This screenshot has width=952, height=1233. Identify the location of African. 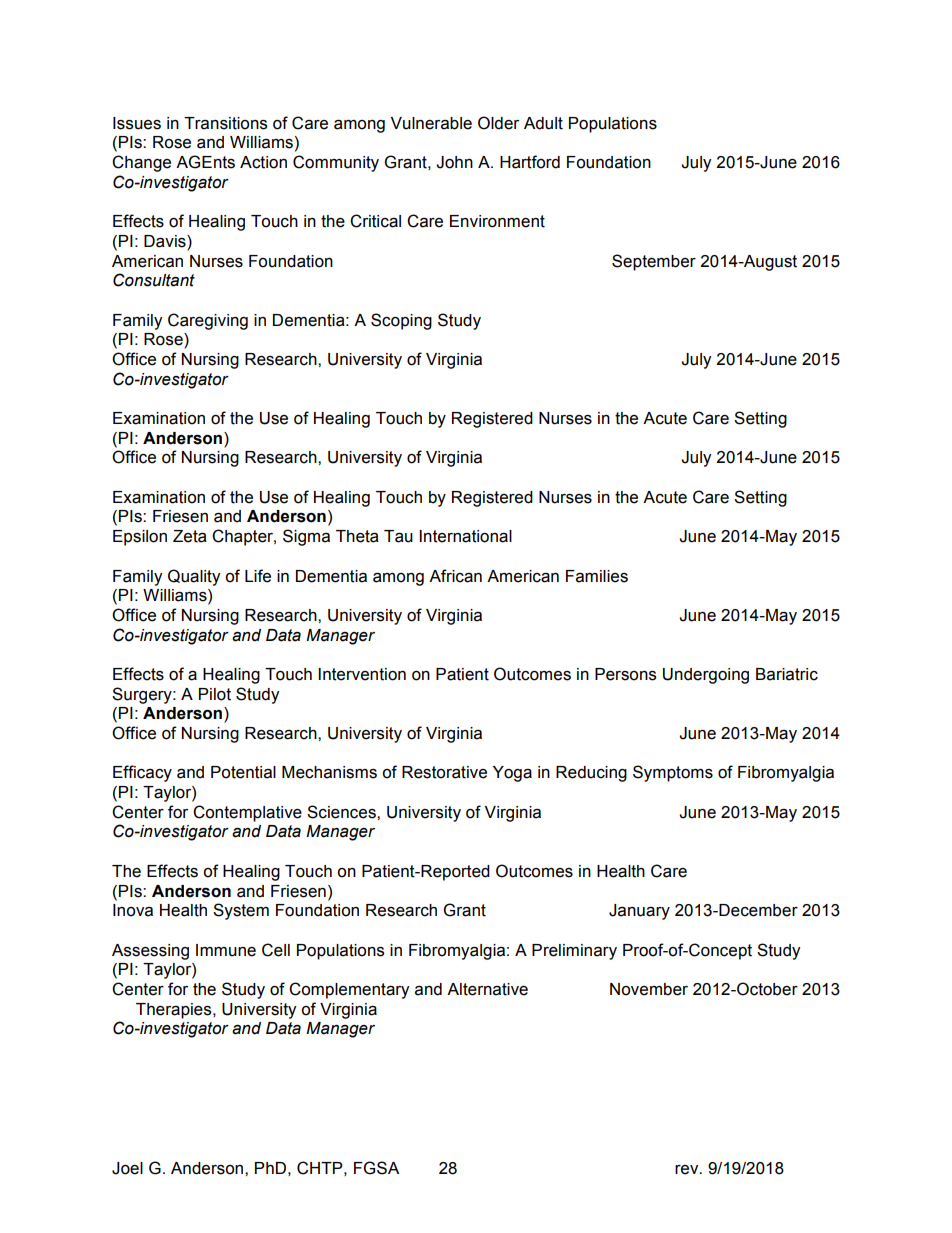
(455, 576).
